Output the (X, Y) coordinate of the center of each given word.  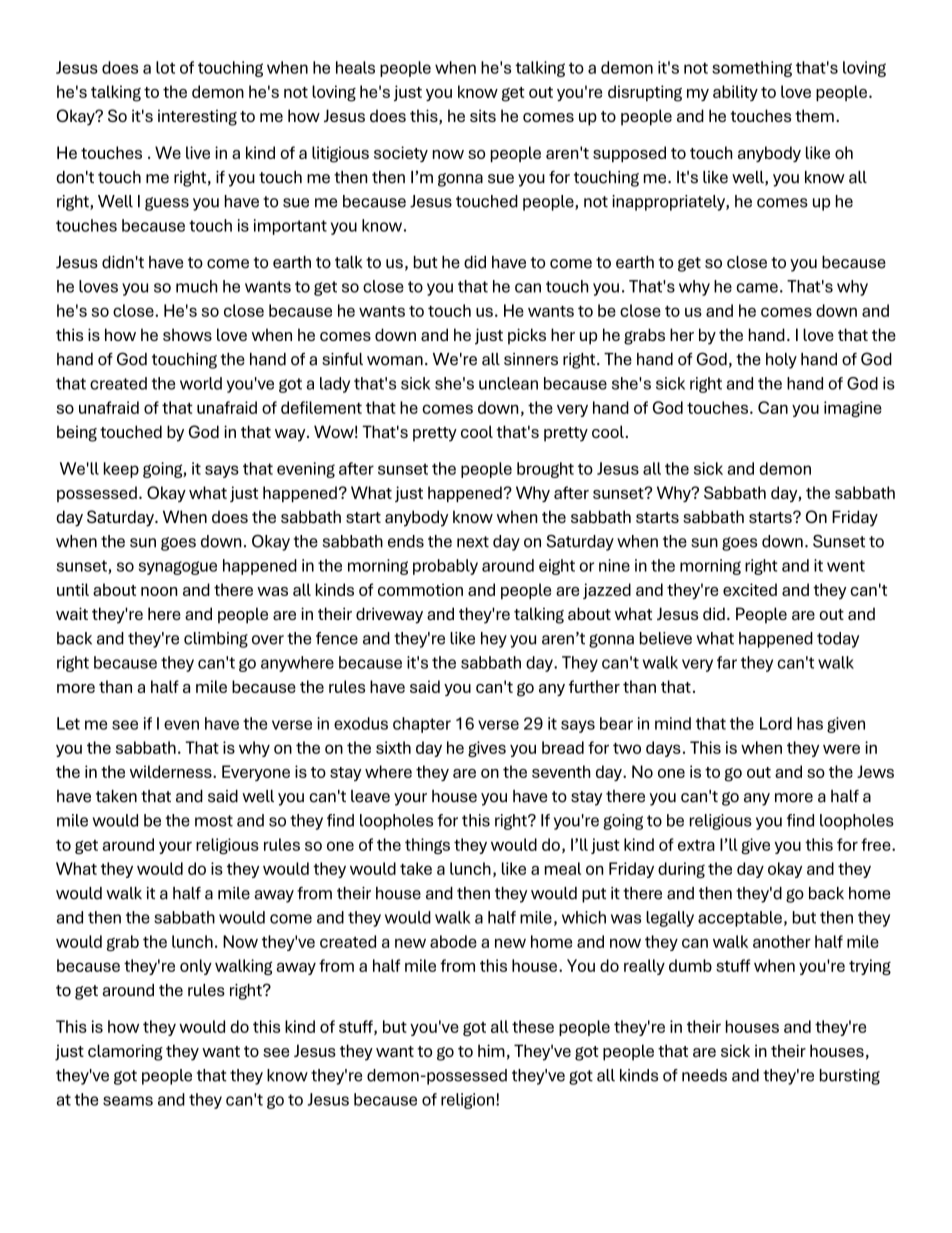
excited (750, 589)
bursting (850, 1077)
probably (445, 567)
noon (159, 591)
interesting (197, 118)
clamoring (125, 1052)
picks (527, 336)
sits (483, 115)
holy (781, 361)
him (491, 1050)
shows (187, 334)
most (214, 821)
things (427, 846)
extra (696, 845)
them (814, 115)
